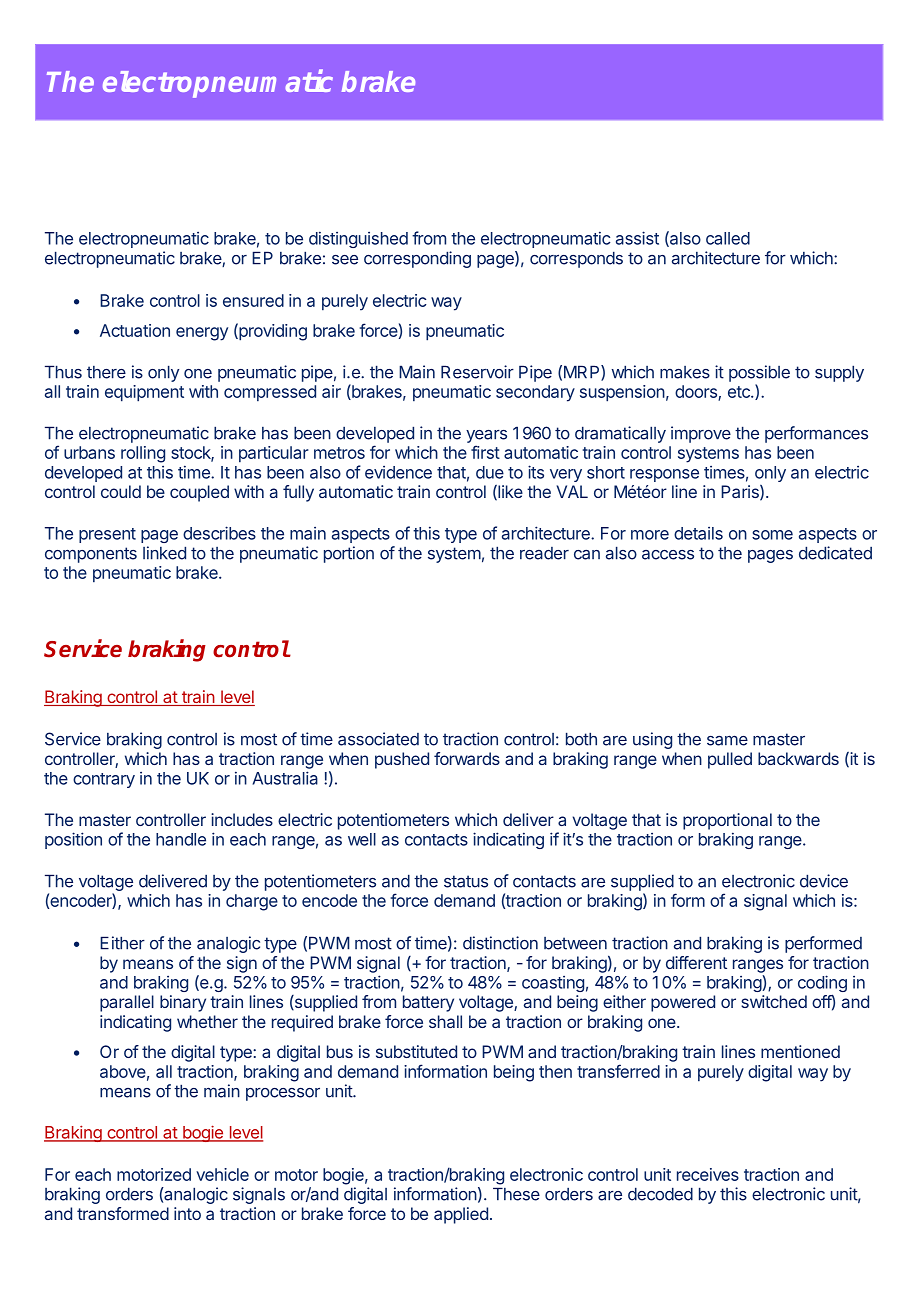  I want to click on called, so click(728, 238).
